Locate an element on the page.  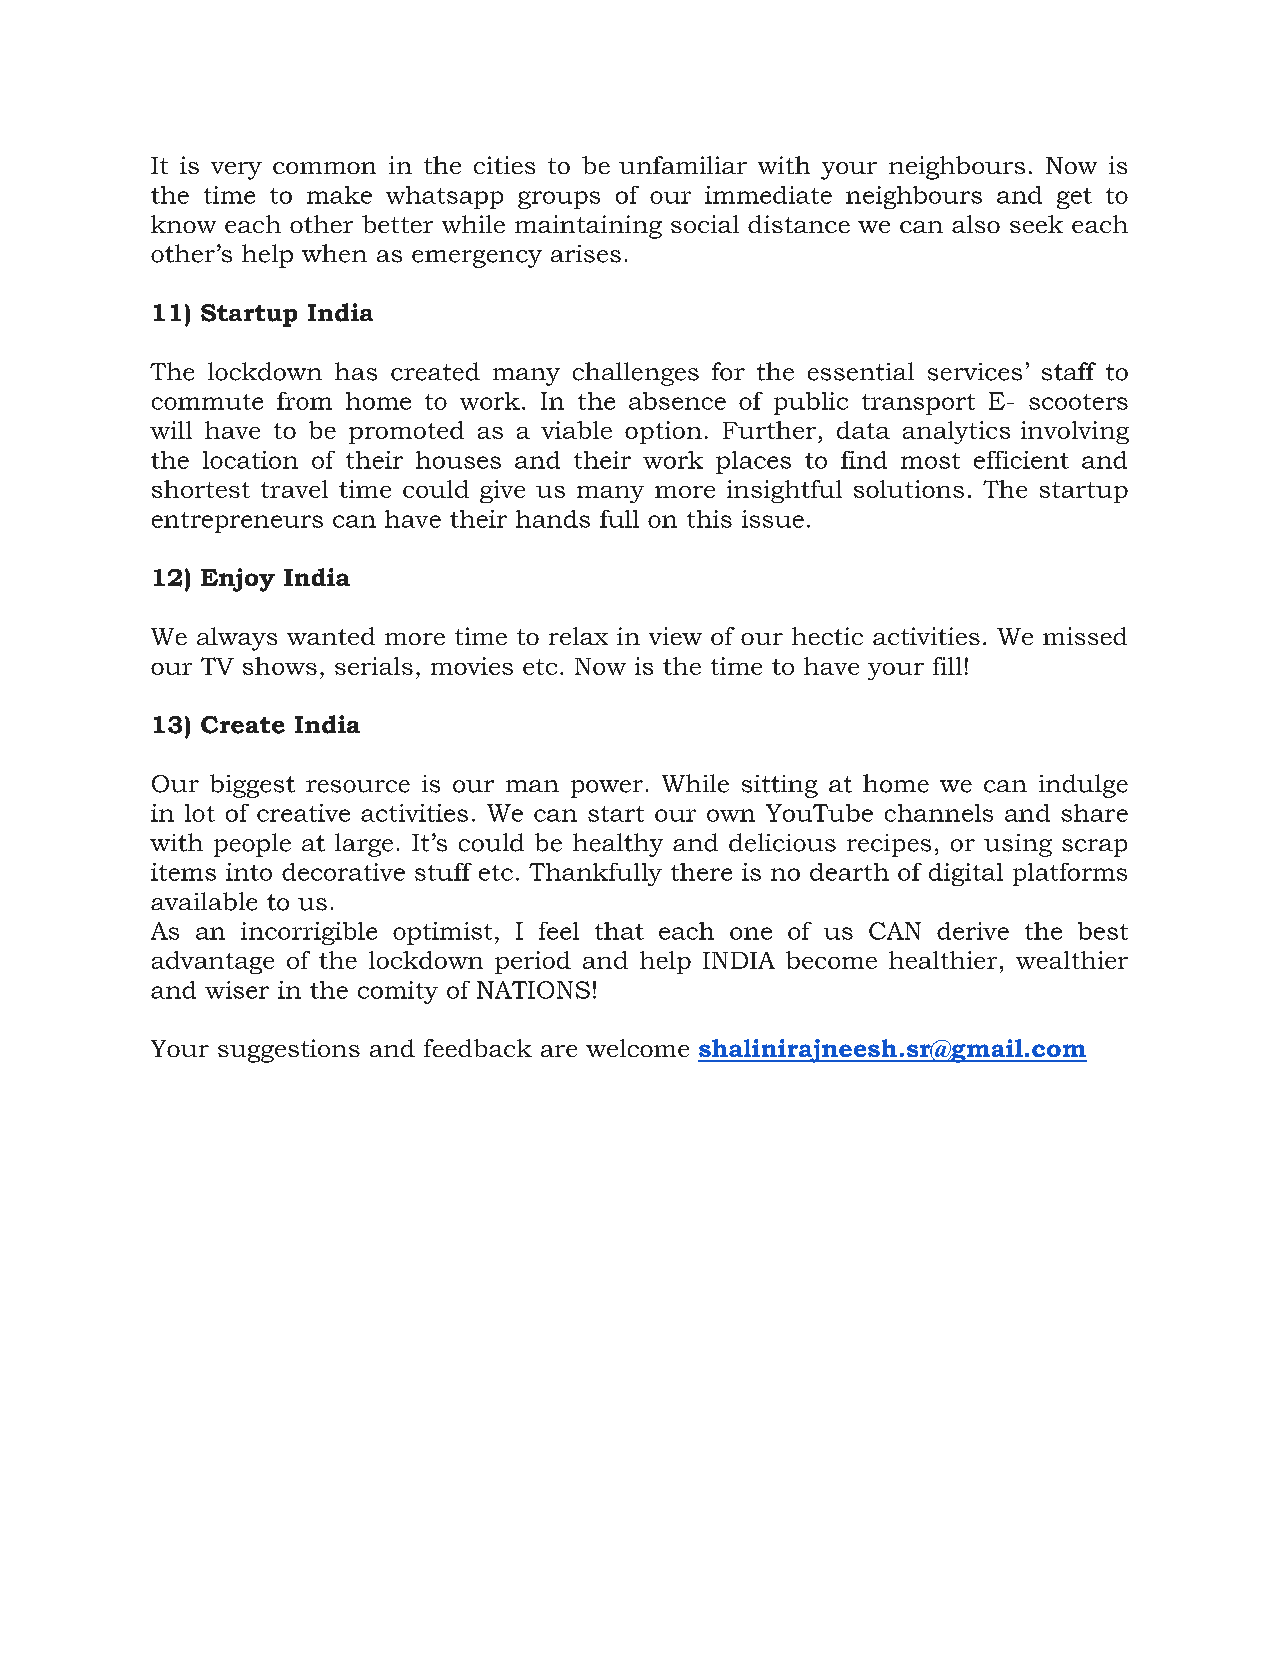
welcome is located at coordinates (637, 1048).
